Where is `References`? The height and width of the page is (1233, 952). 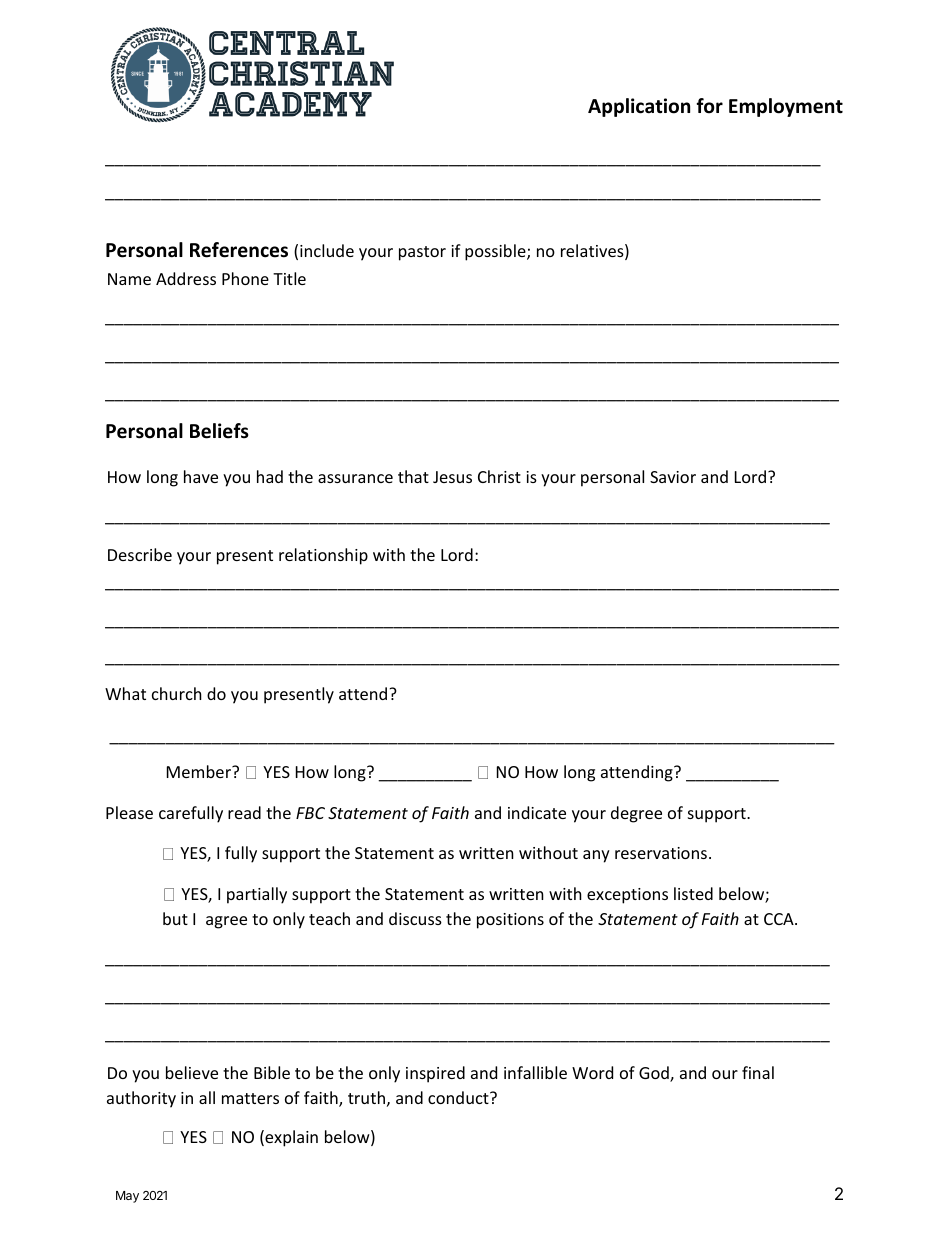 References is located at coordinates (239, 250).
